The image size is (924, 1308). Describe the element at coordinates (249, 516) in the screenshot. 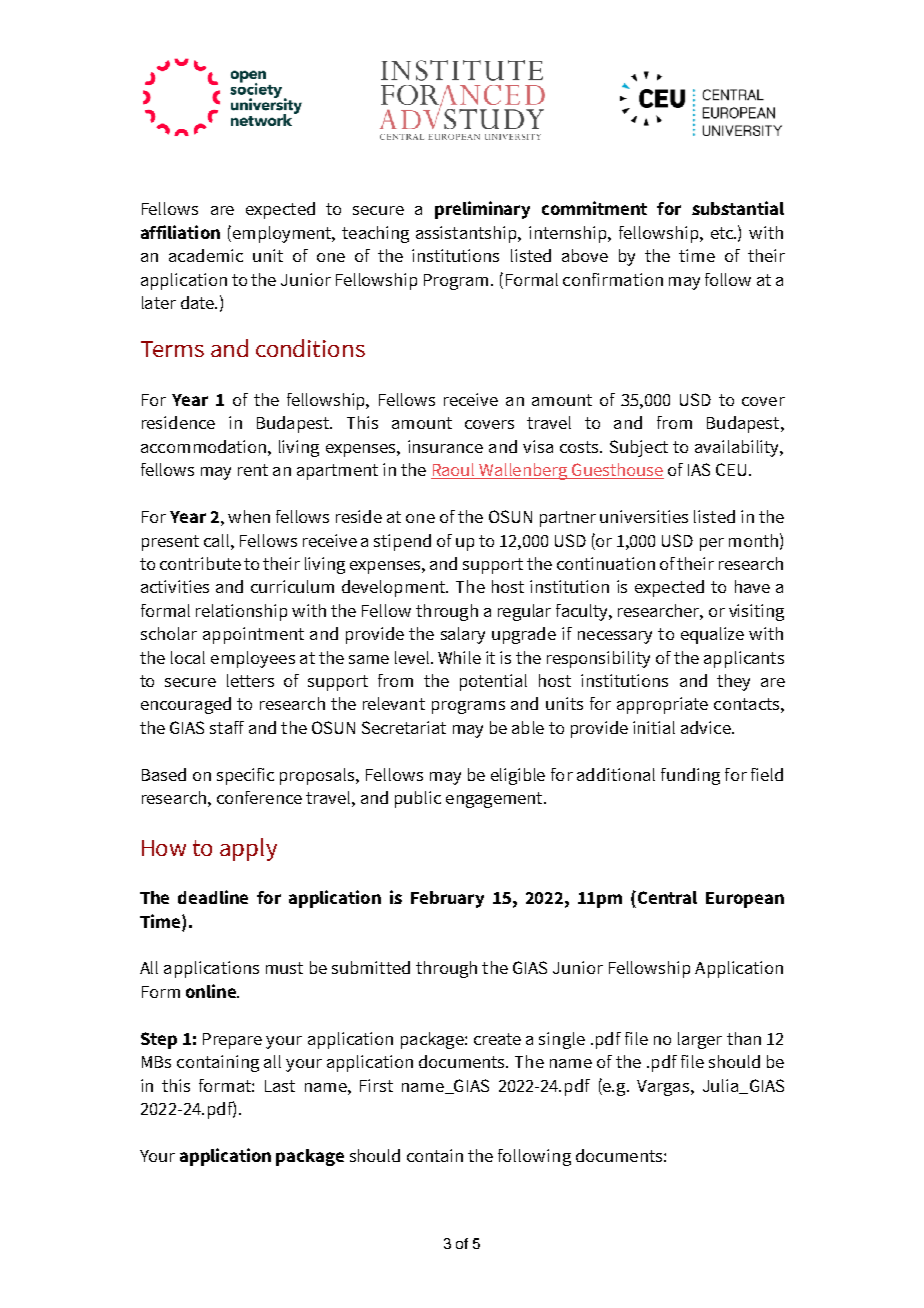

I see `when` at that location.
